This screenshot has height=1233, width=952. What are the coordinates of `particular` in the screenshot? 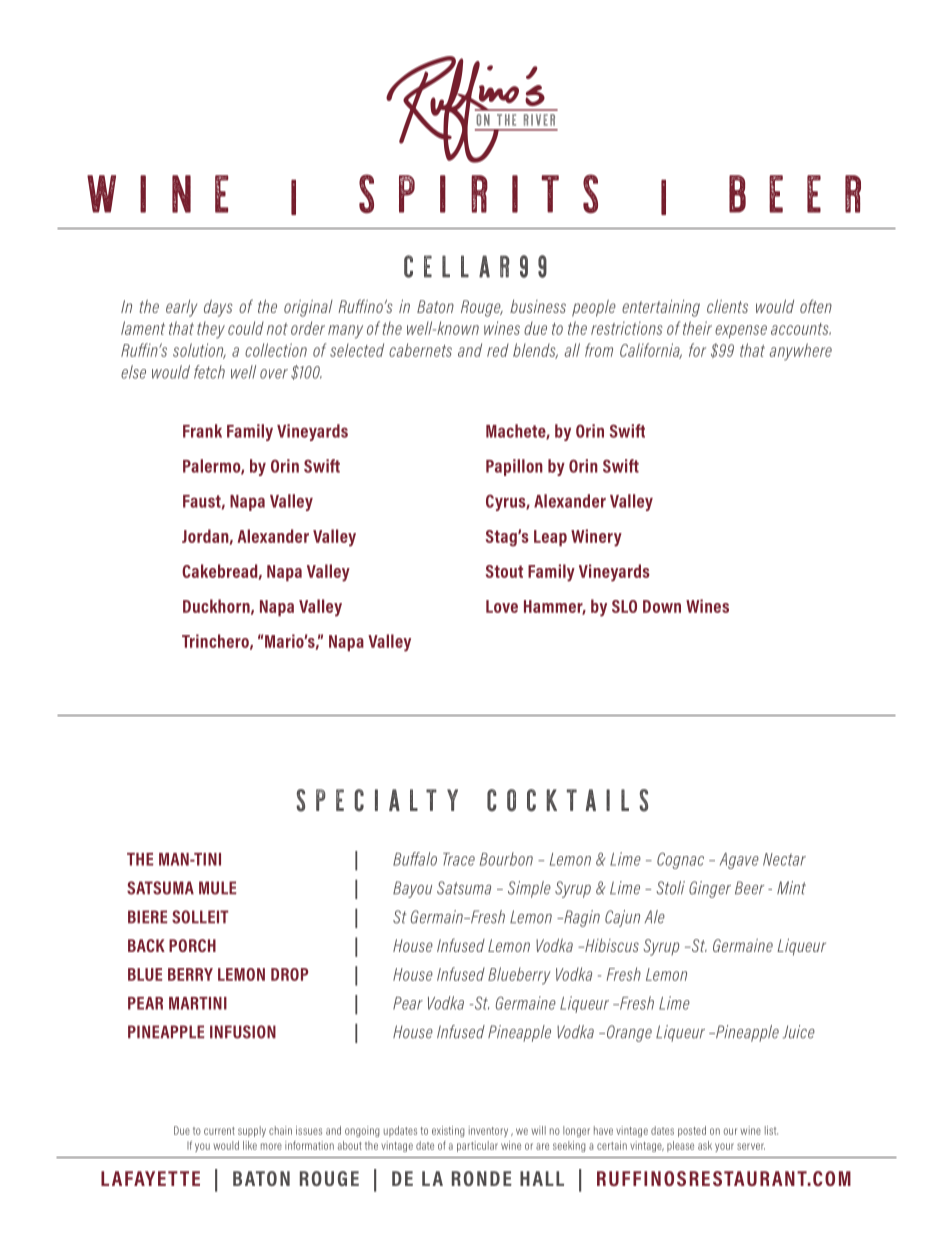 It's located at (477, 1146).
